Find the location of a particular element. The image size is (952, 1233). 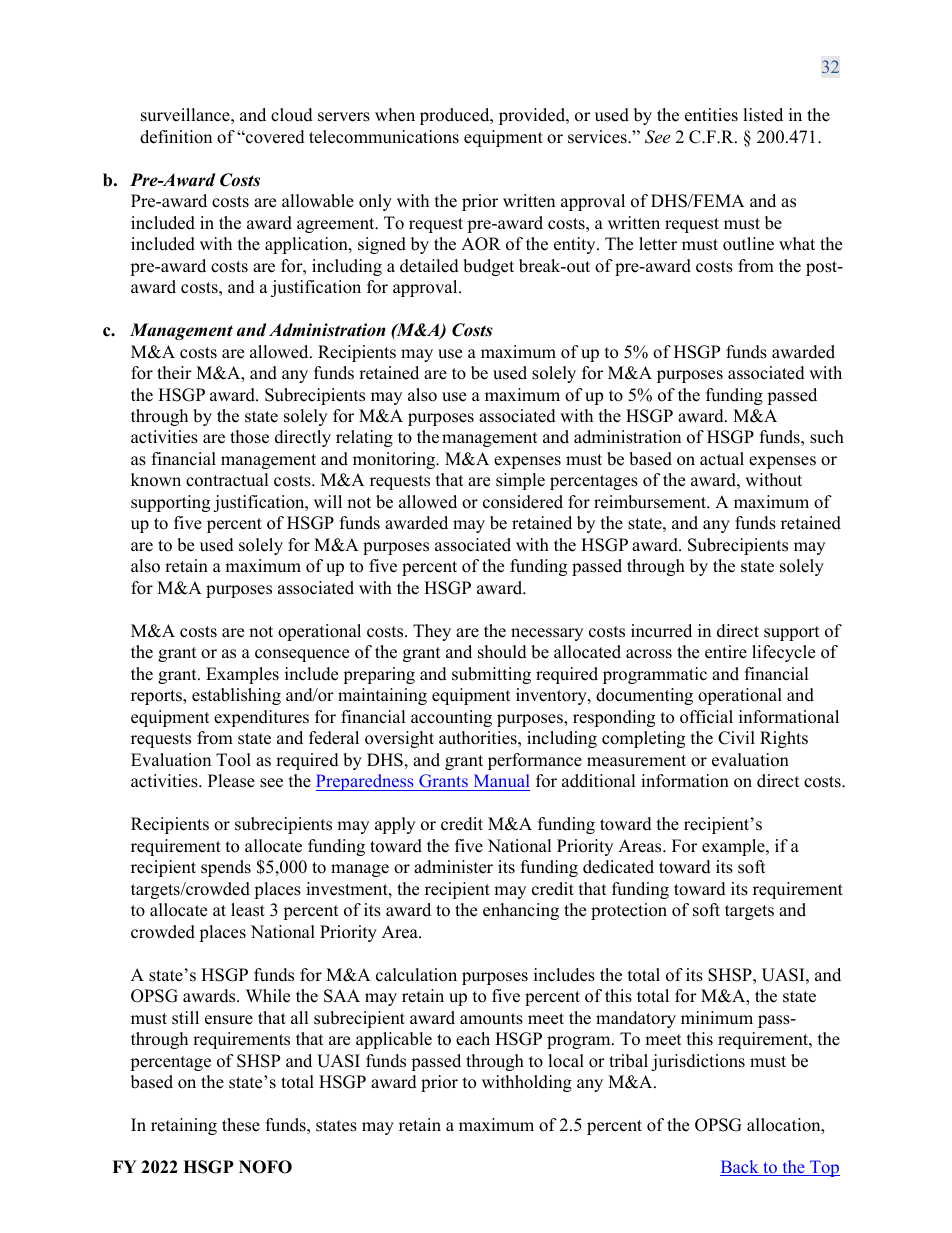

entire is located at coordinates (726, 652).
